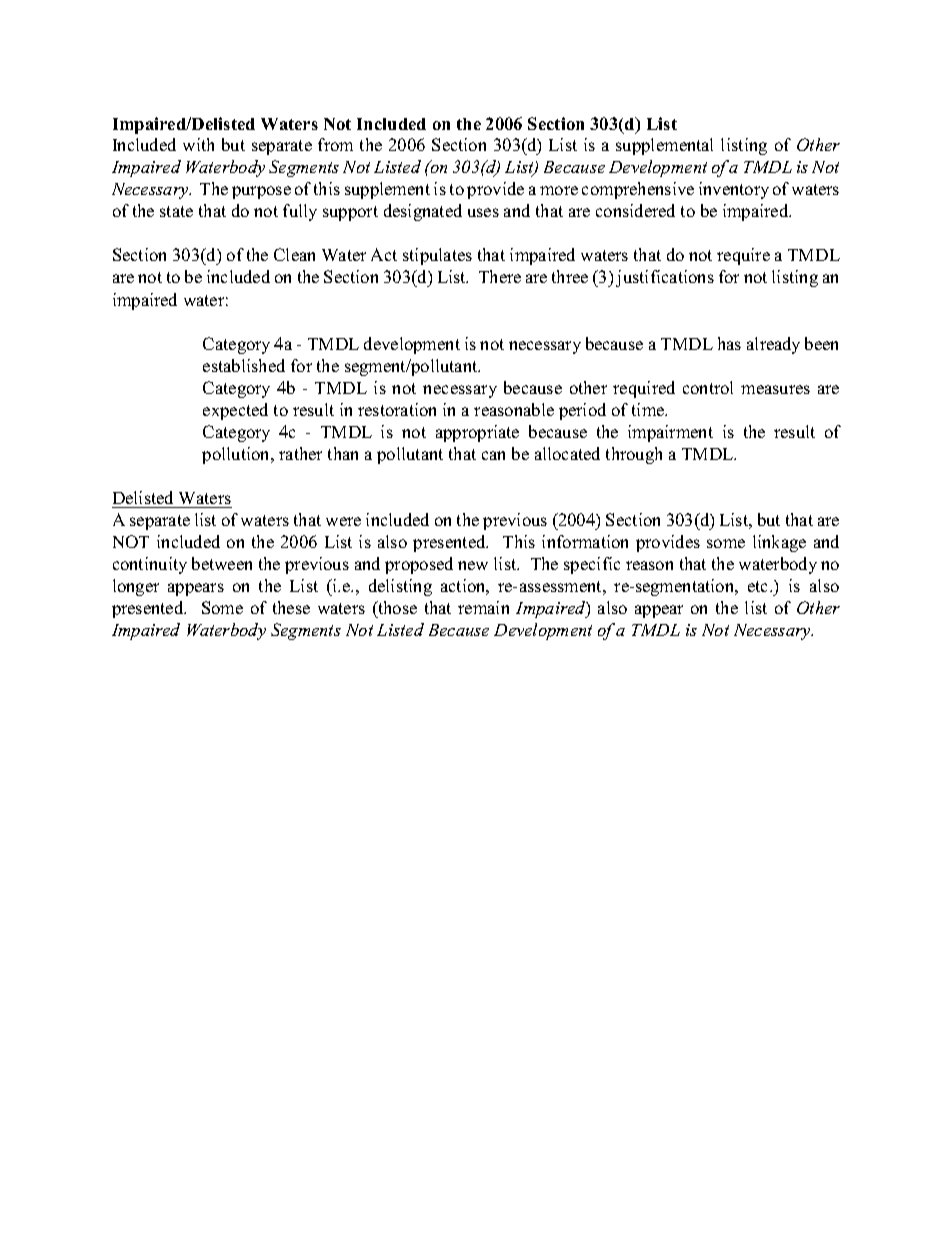 The height and width of the screenshot is (1233, 952). What do you see at coordinates (291, 607) in the screenshot?
I see `these` at bounding box center [291, 607].
